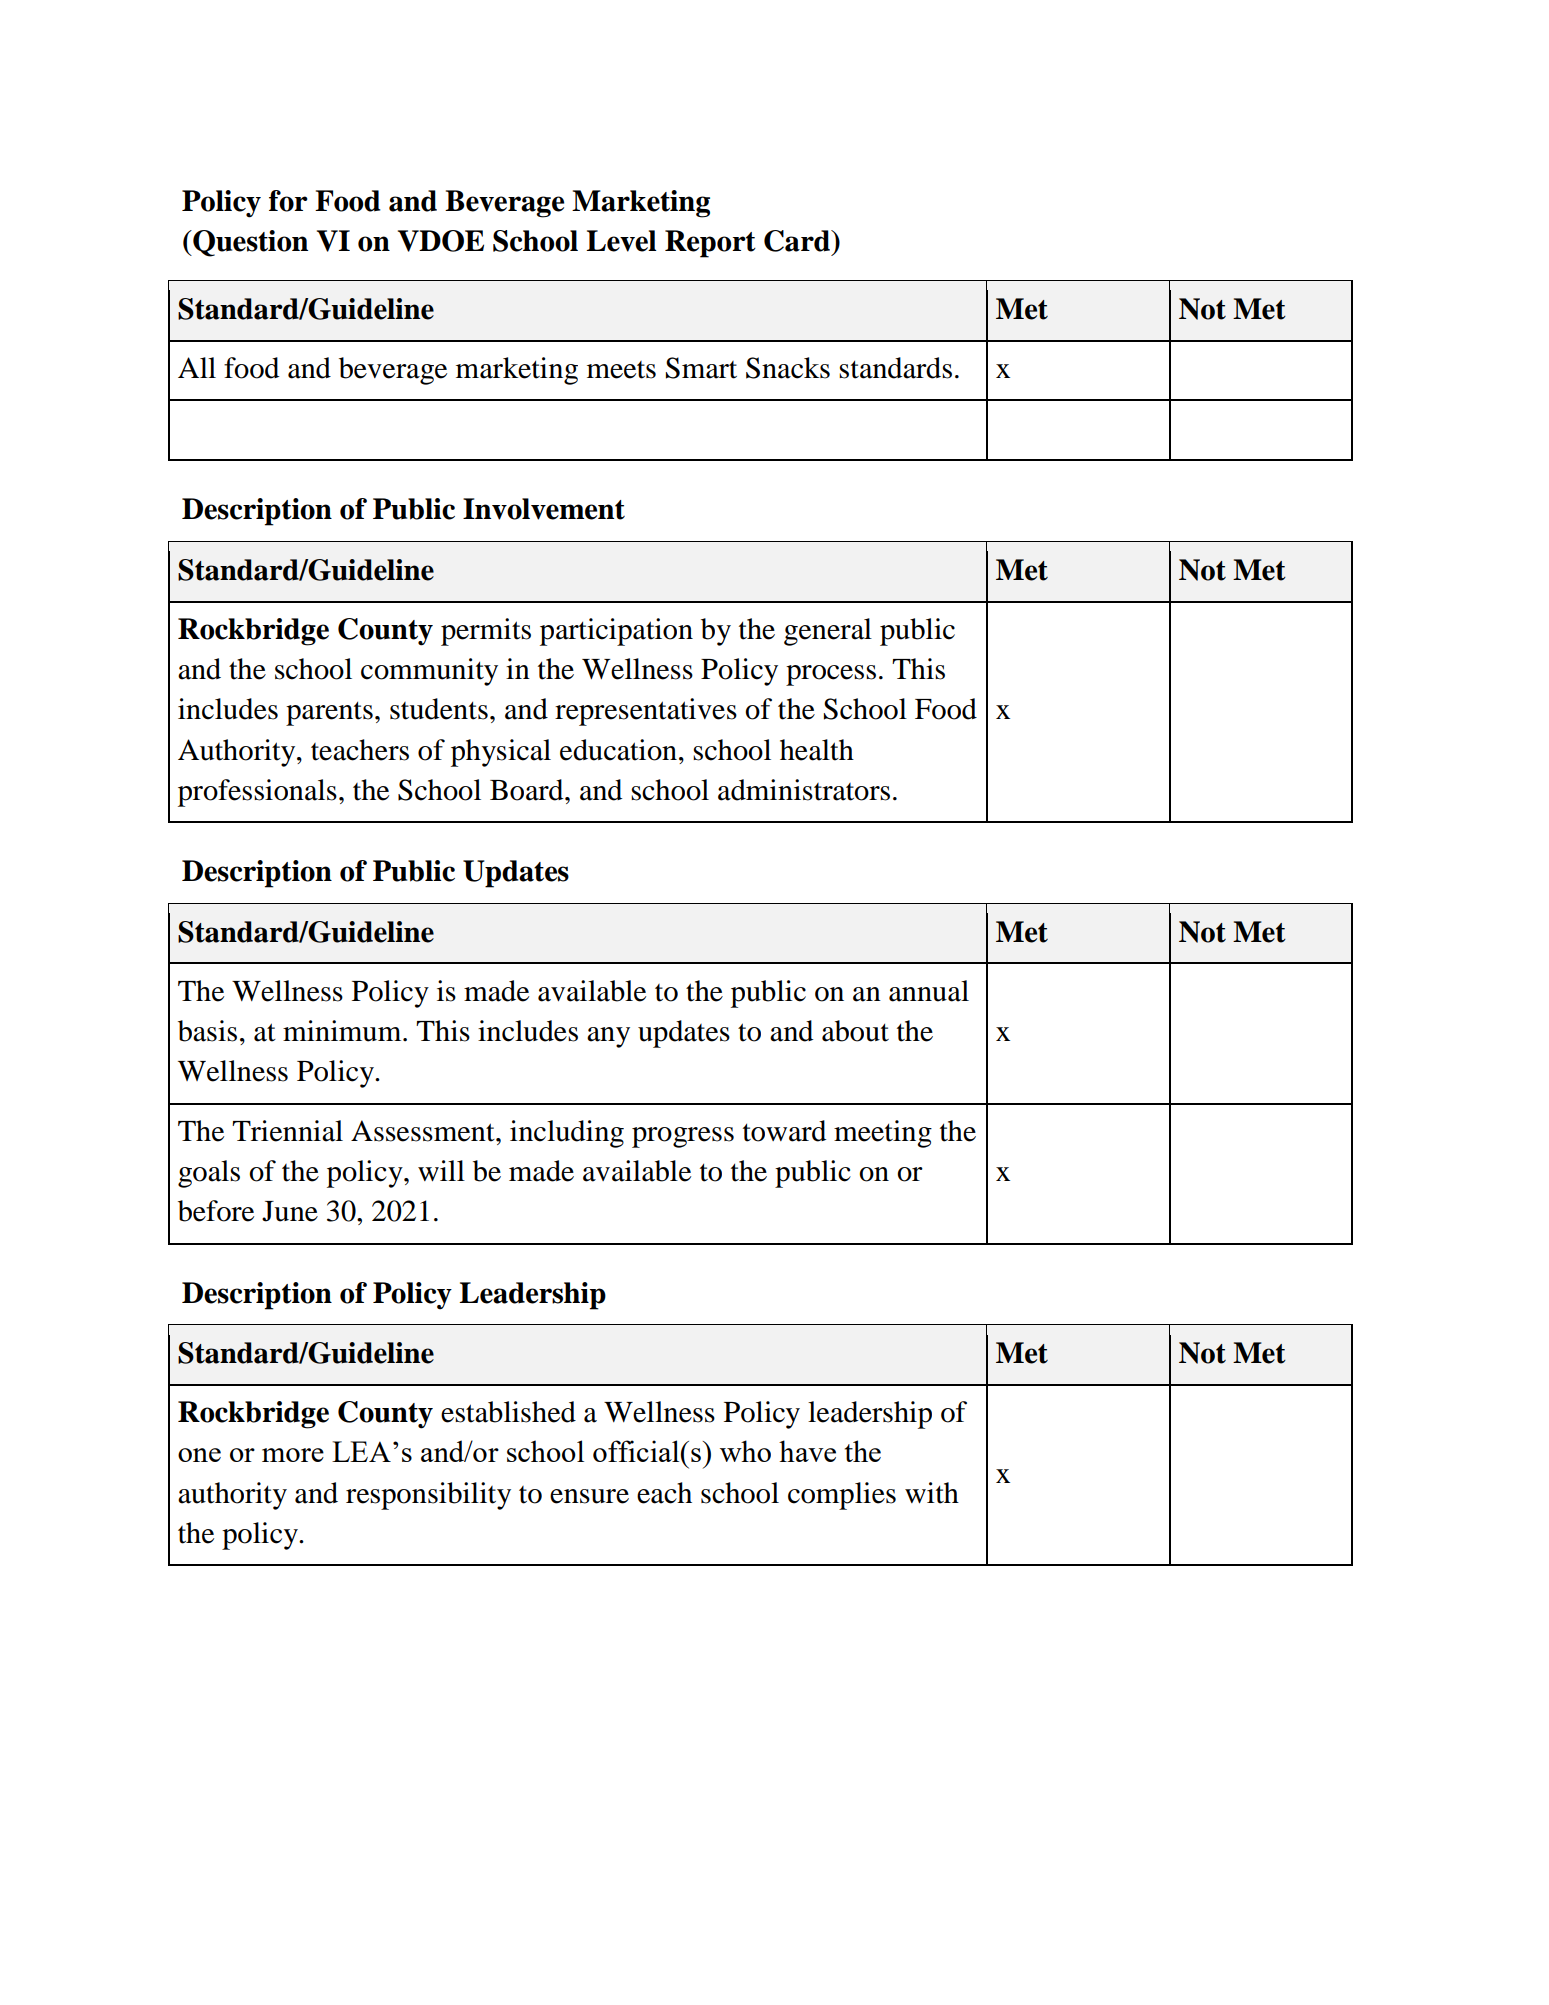 This image has width=1549, height=2005. Describe the element at coordinates (329, 714) in the image. I see `parents` at that location.
